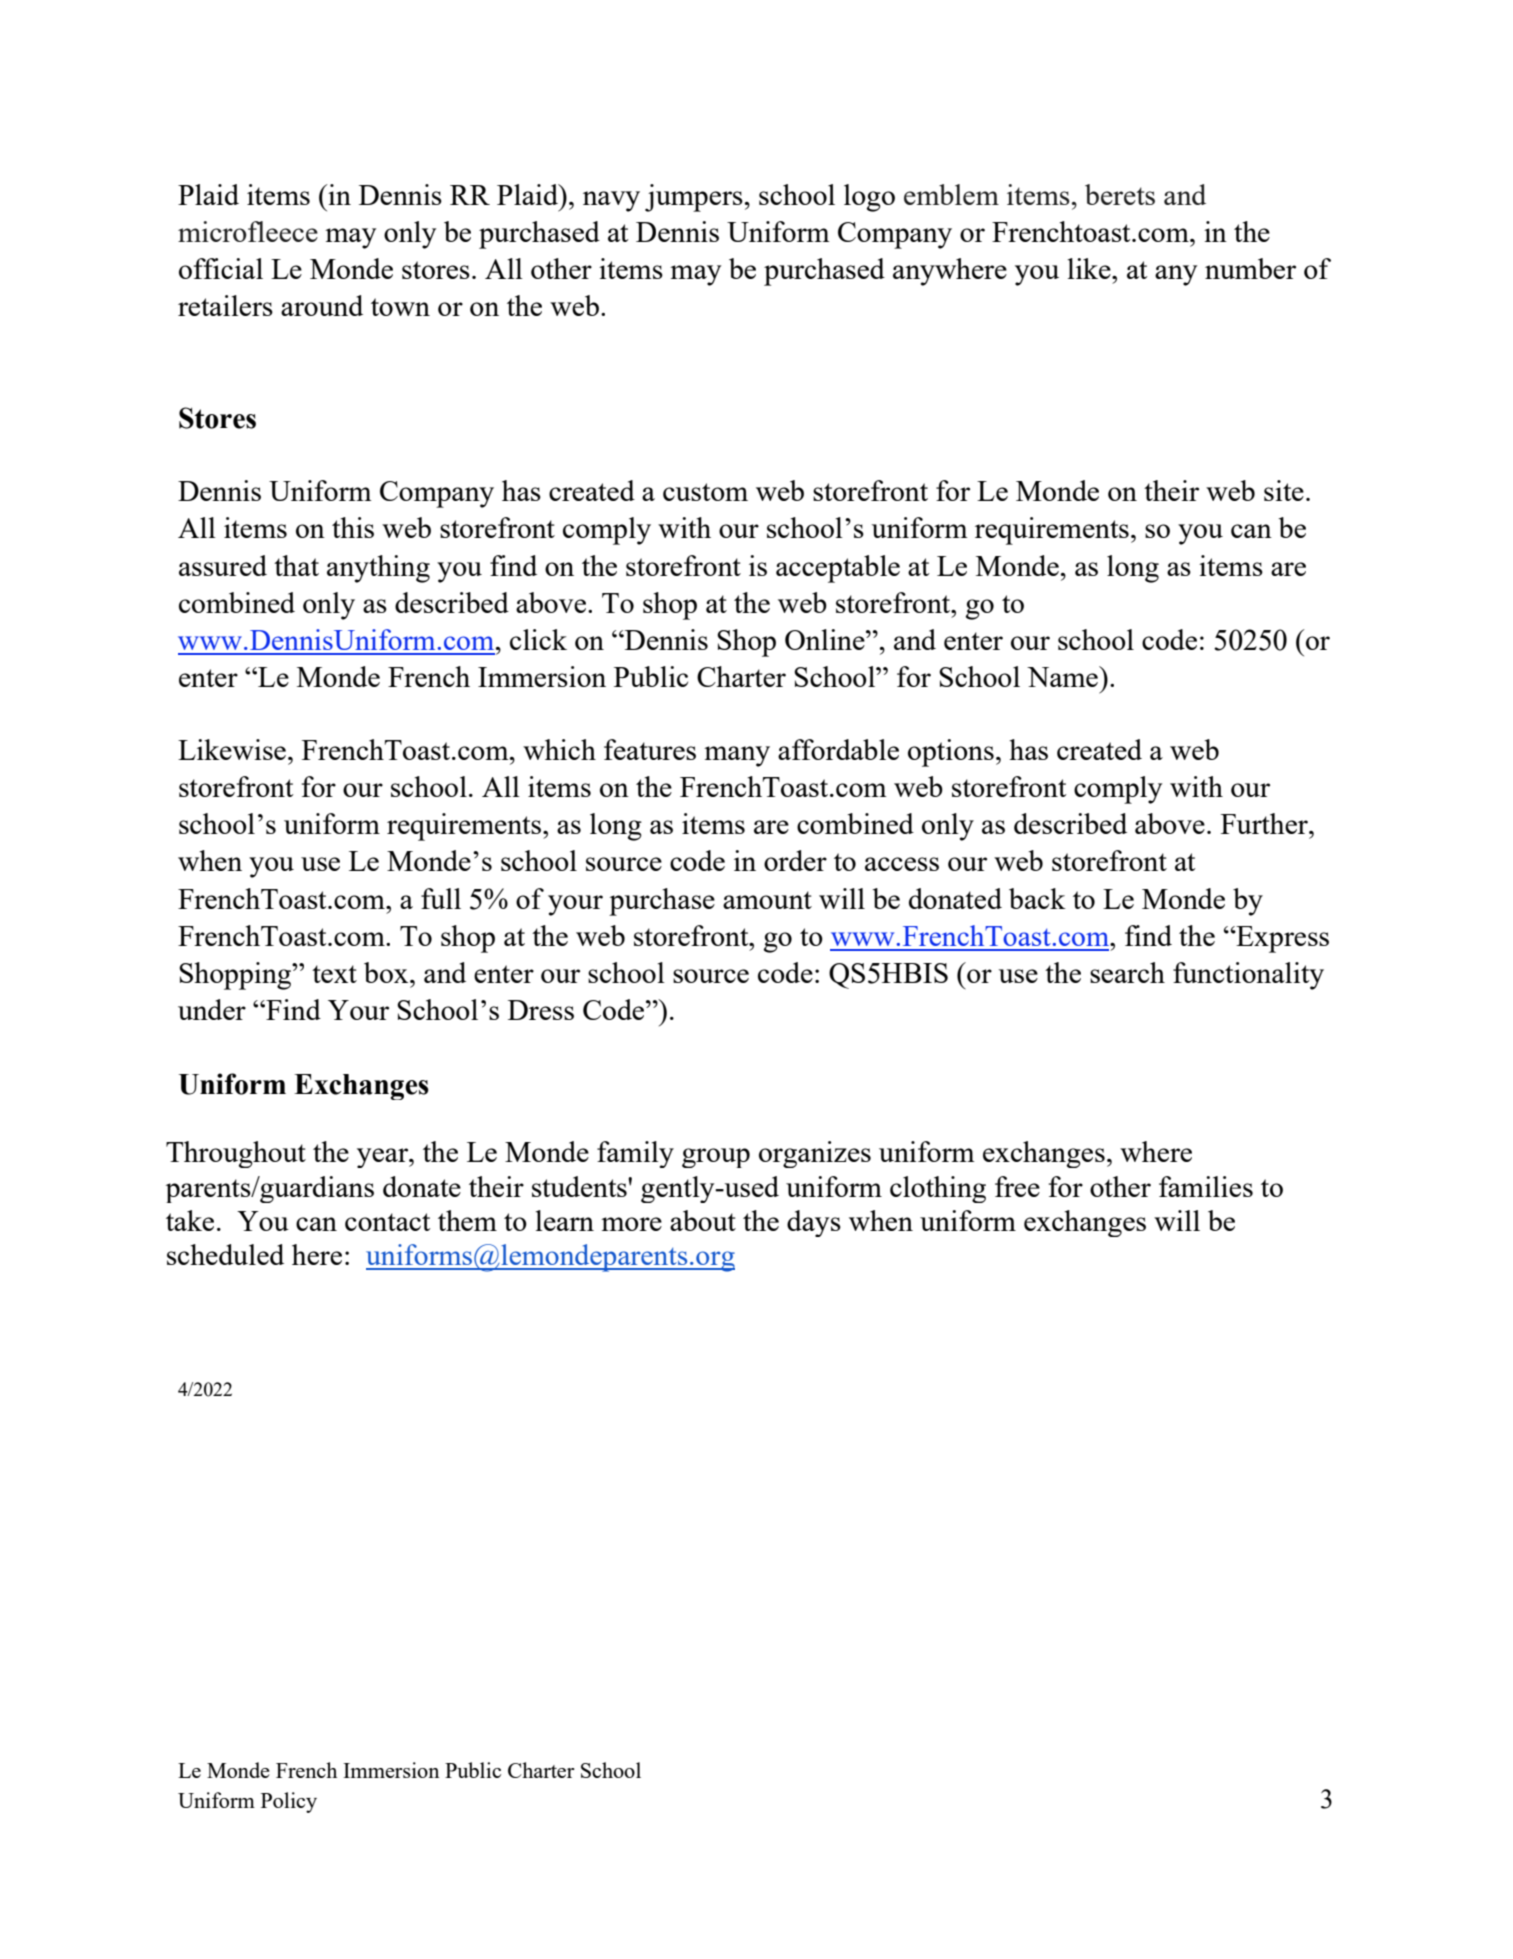  I want to click on custom, so click(705, 492).
